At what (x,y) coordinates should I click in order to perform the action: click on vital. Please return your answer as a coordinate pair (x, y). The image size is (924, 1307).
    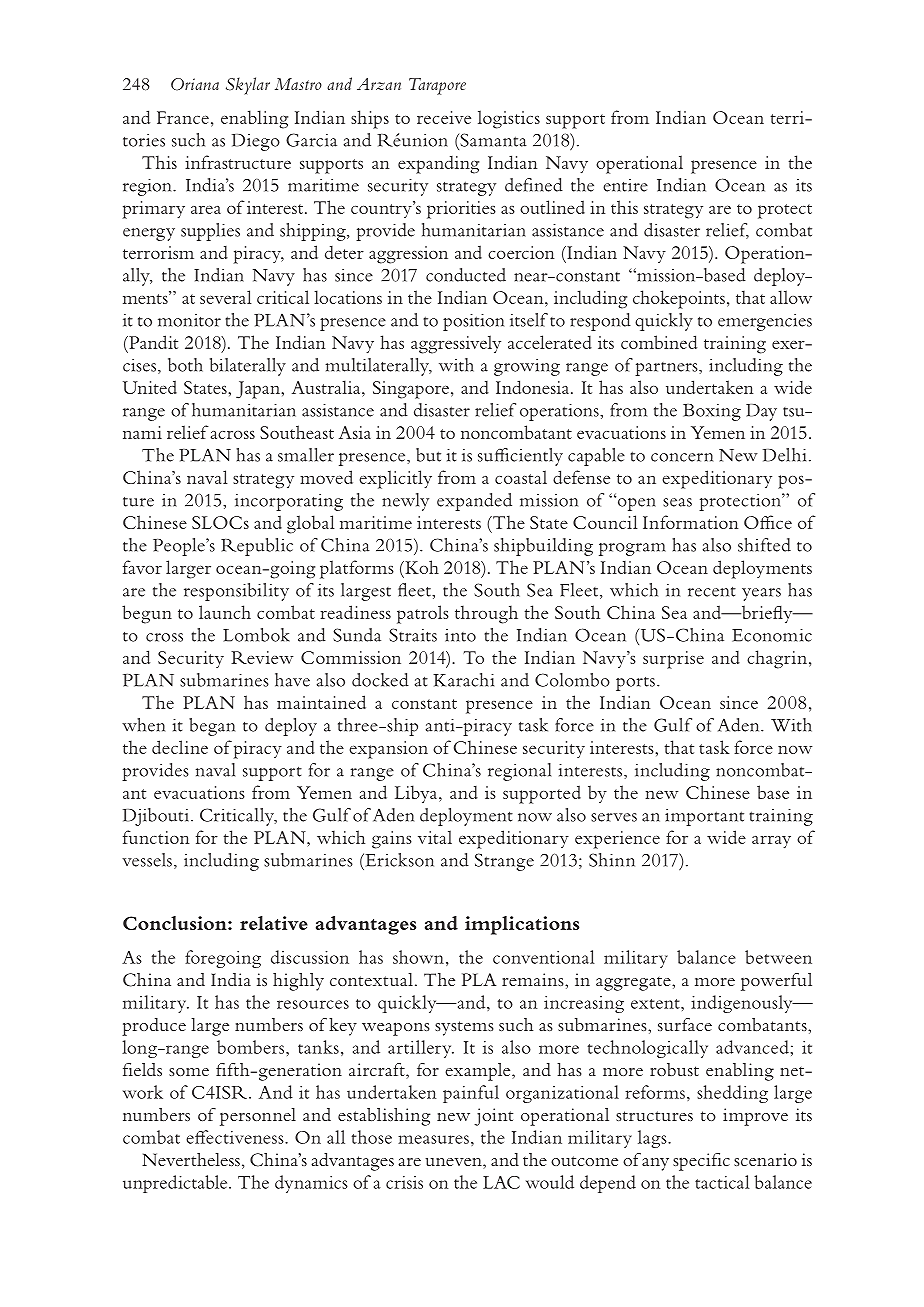
    Looking at the image, I should click on (435, 837).
